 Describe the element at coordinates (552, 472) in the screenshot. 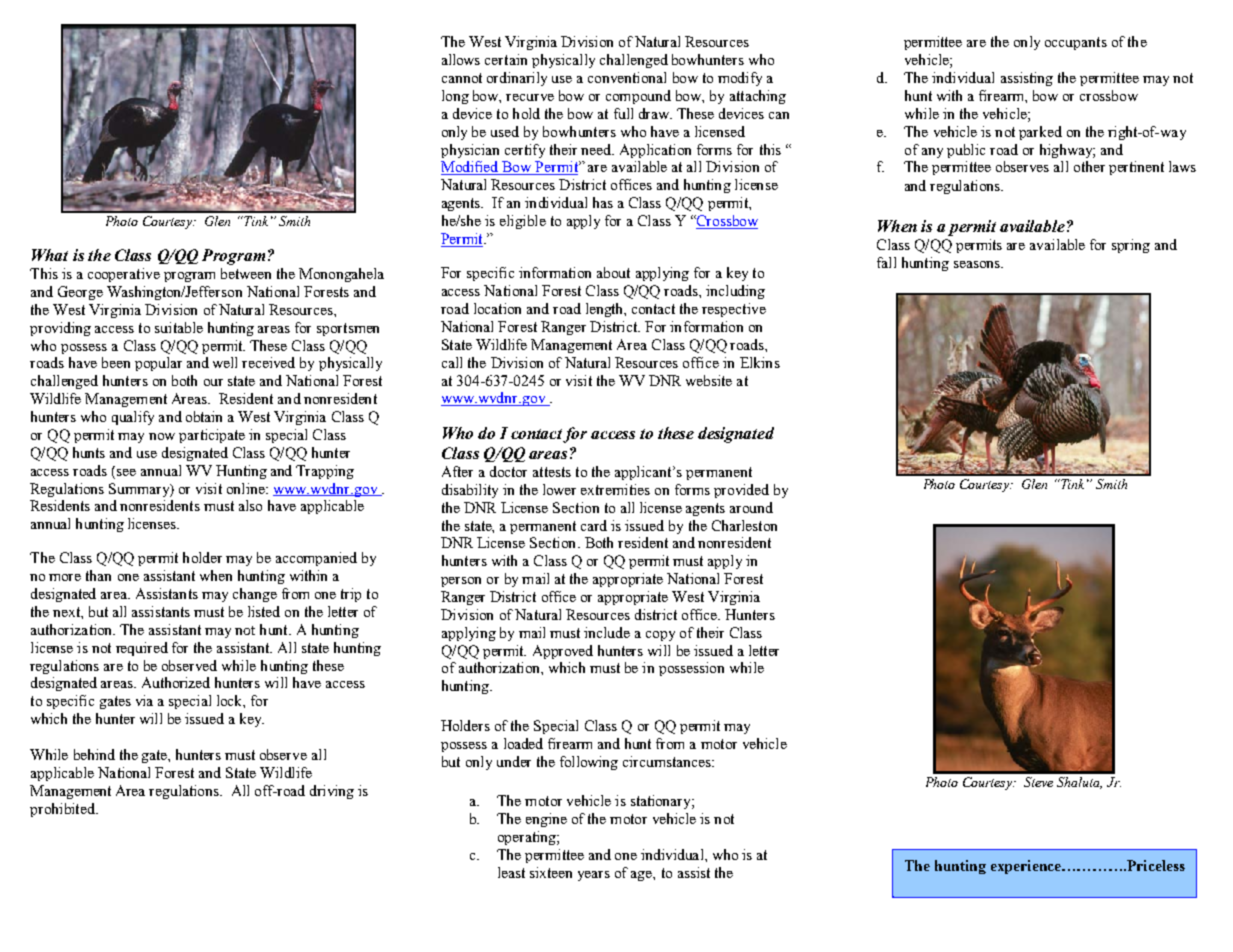

I see `attests` at that location.
